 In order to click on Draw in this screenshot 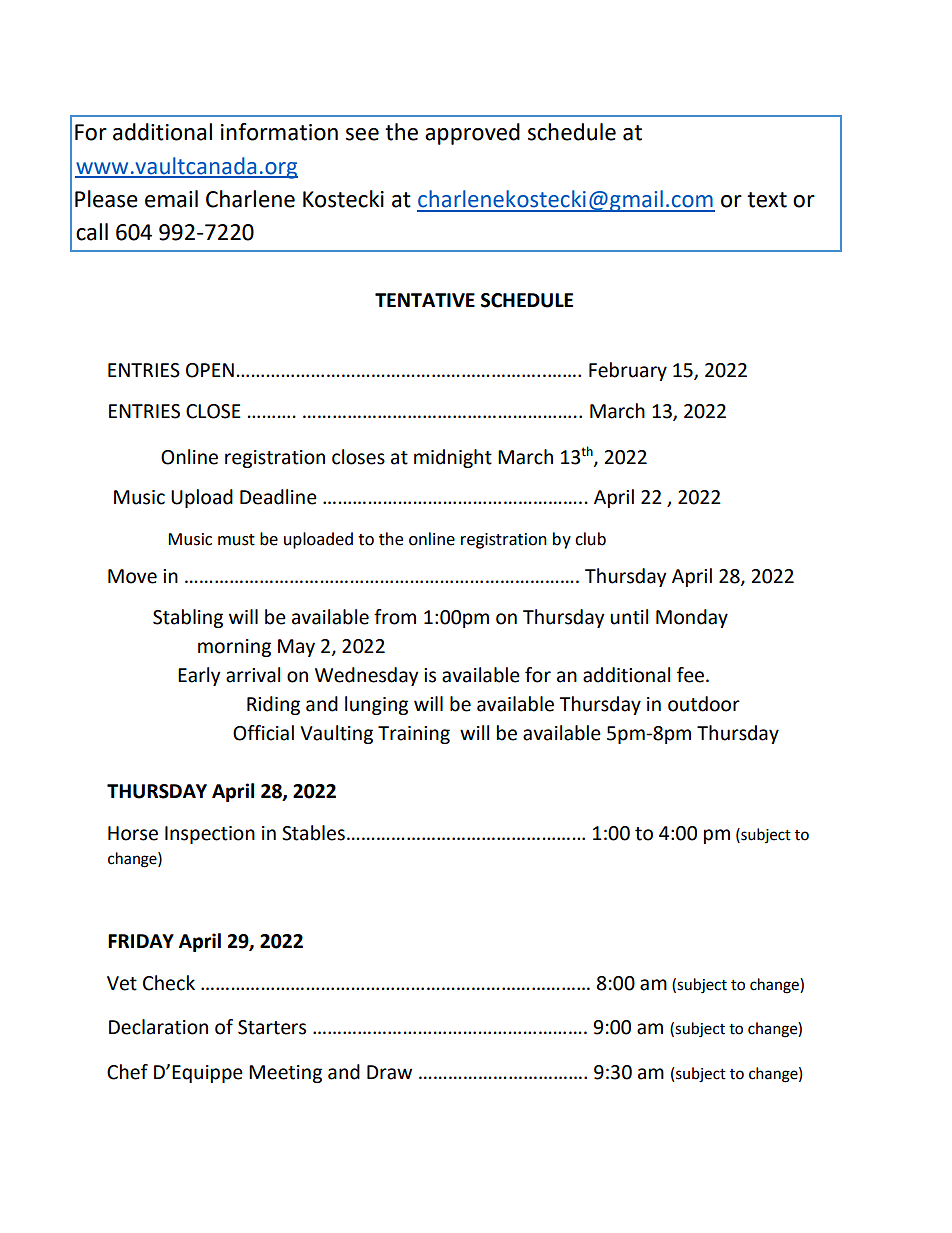, I will do `click(389, 1072)`.
